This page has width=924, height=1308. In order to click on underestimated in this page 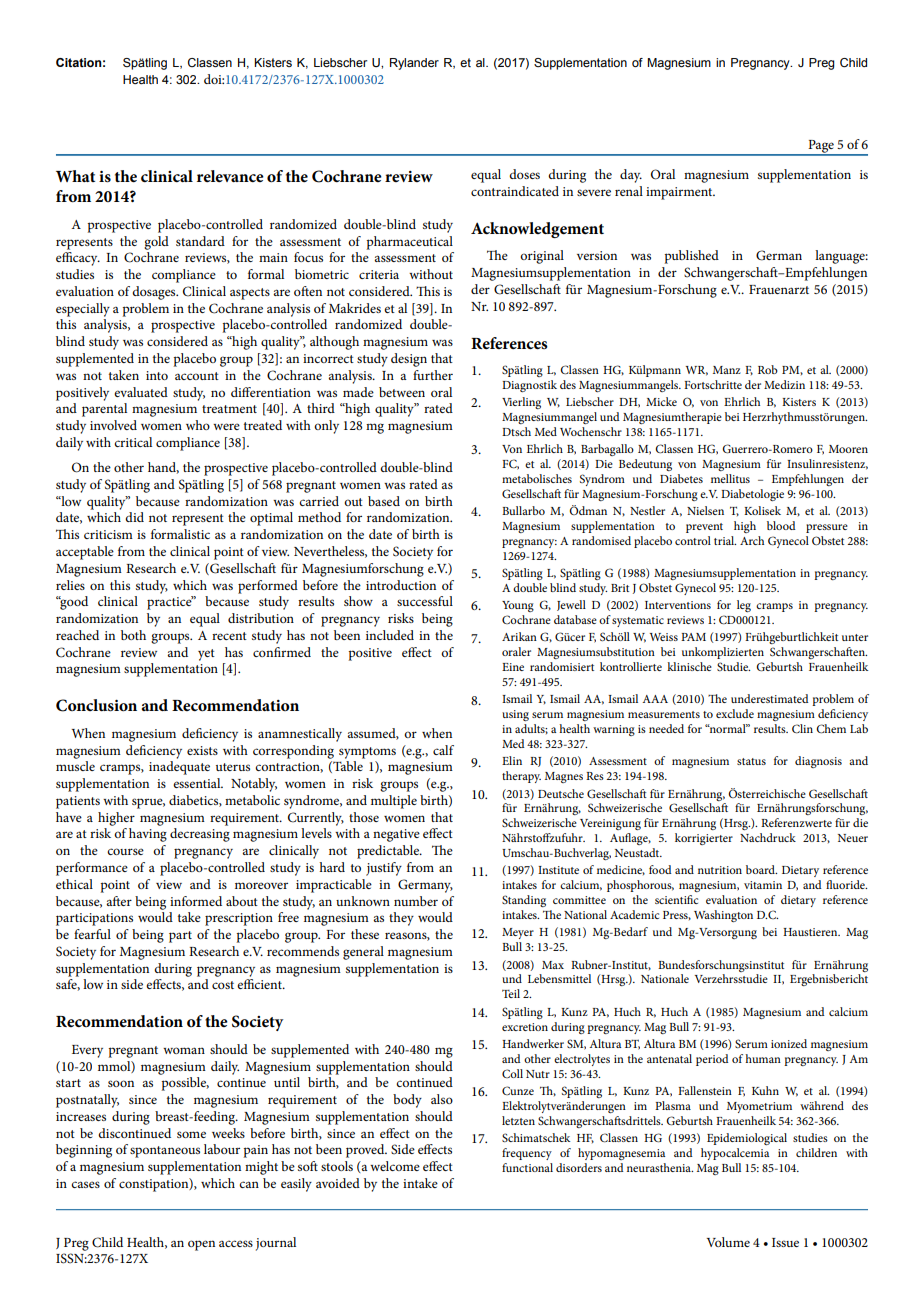, I will do `click(770, 698)`.
